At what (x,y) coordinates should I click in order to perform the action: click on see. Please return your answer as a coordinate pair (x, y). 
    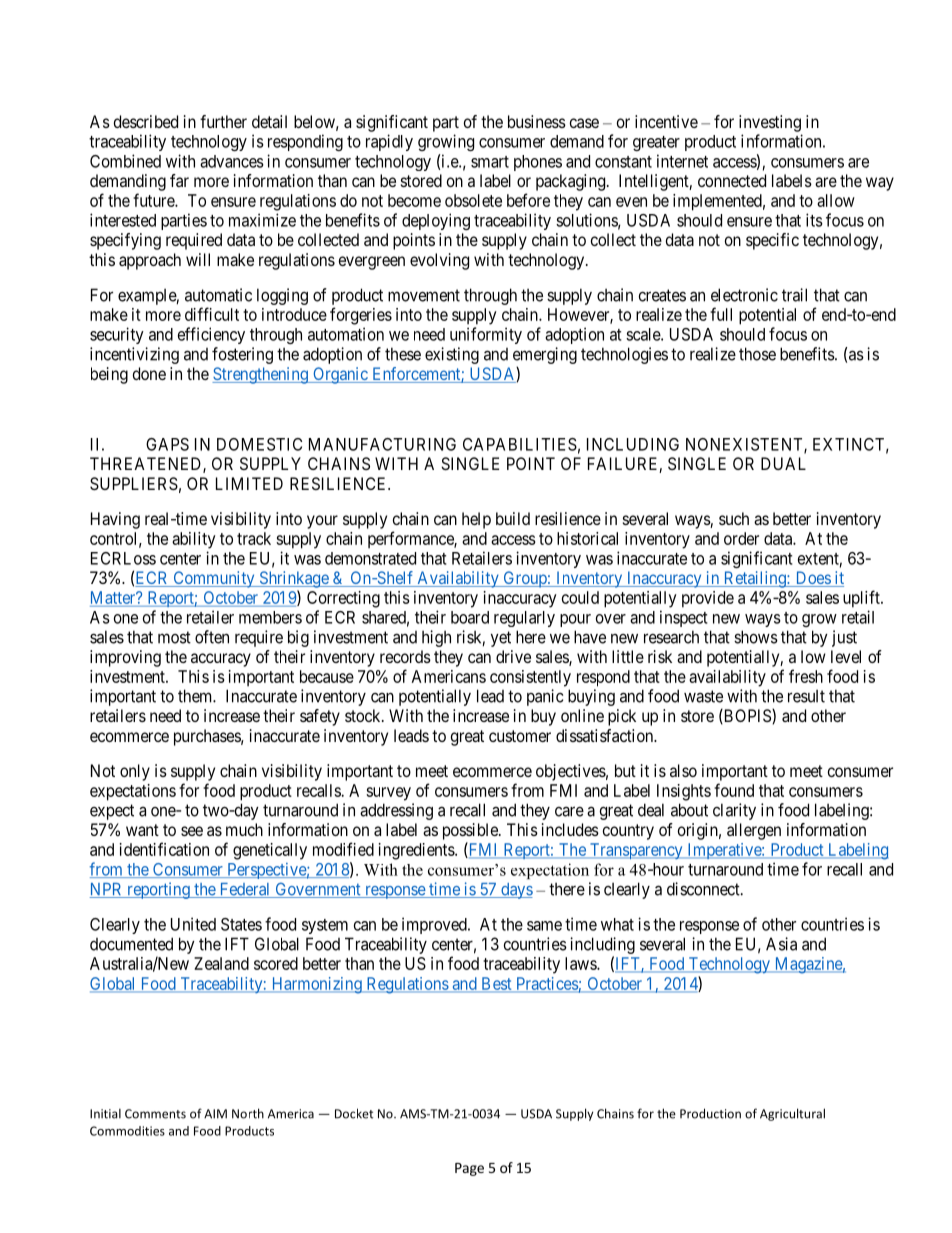
    Looking at the image, I should click on (192, 831).
